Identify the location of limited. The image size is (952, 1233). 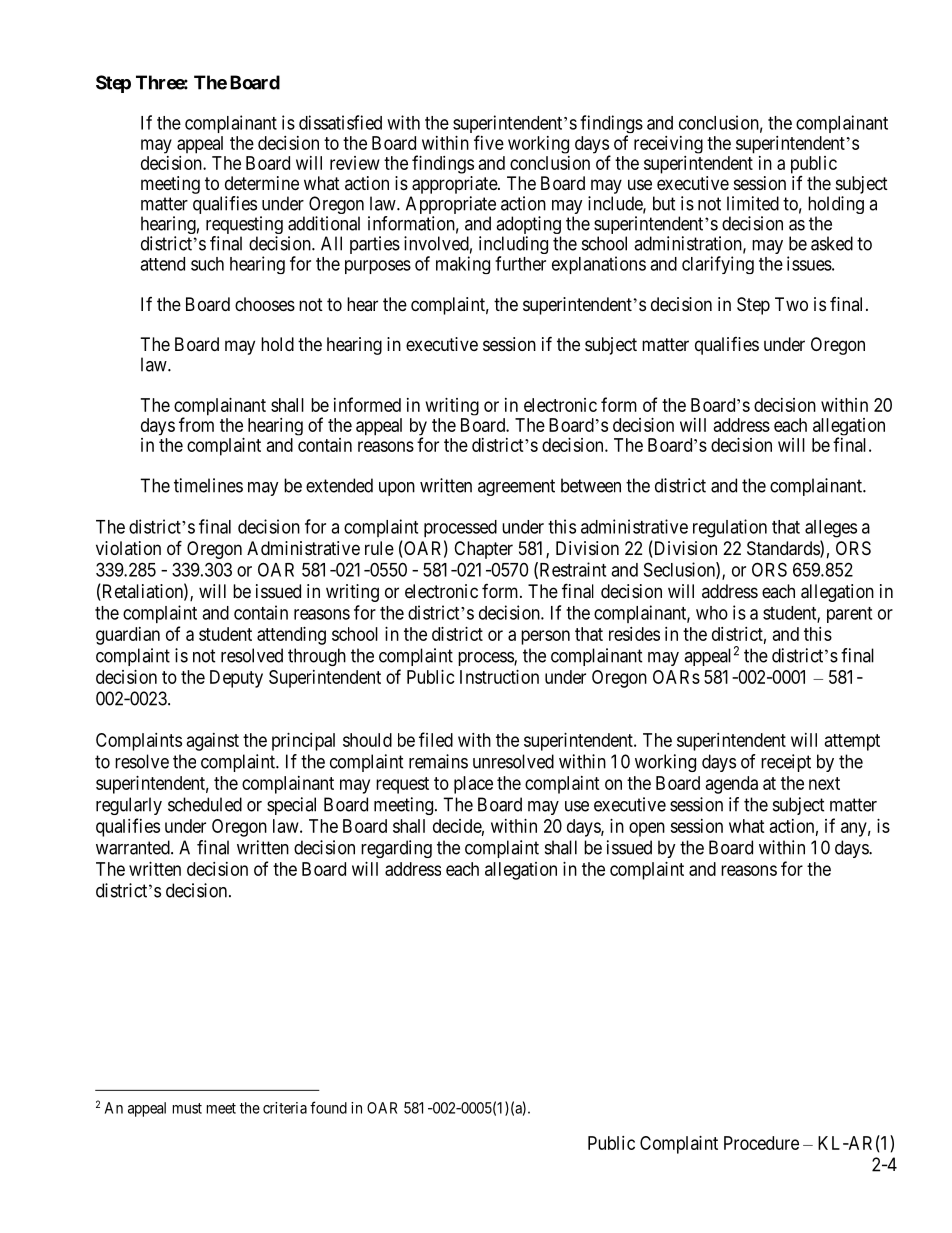
(753, 203).
